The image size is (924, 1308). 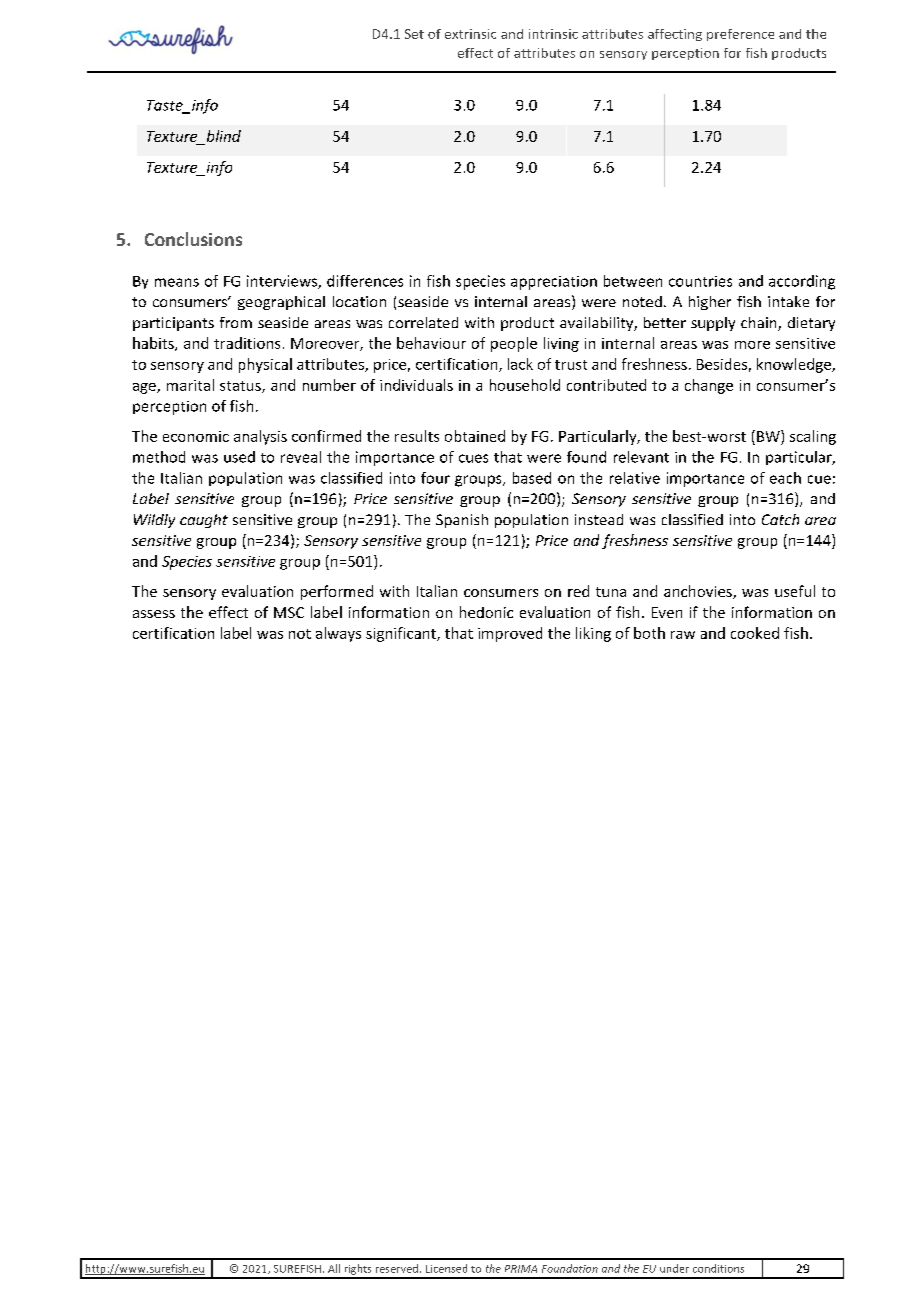 I want to click on always, so click(x=338, y=634).
